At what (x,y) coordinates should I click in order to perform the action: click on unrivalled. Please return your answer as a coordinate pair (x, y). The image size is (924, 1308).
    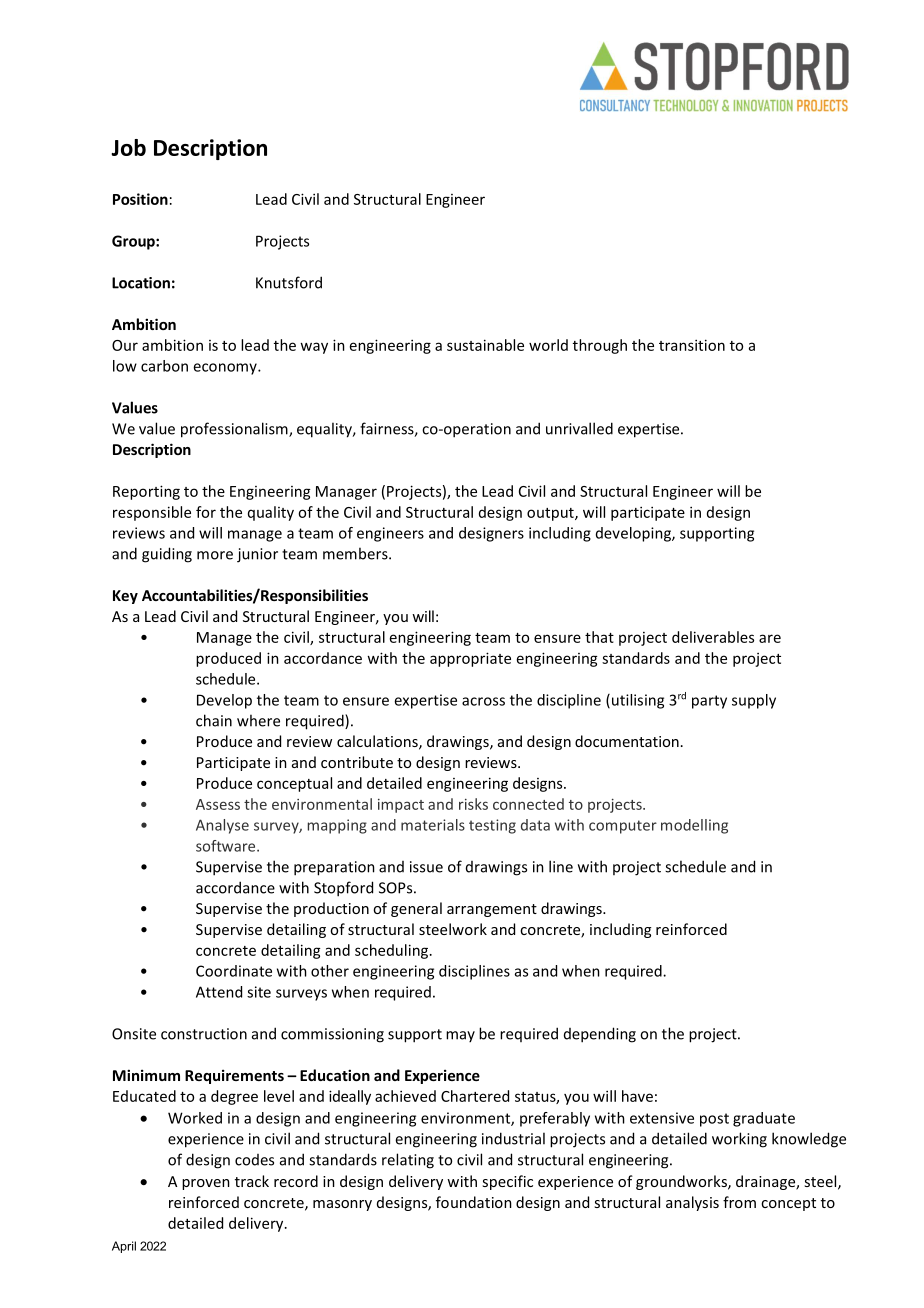
    Looking at the image, I should click on (579, 428).
